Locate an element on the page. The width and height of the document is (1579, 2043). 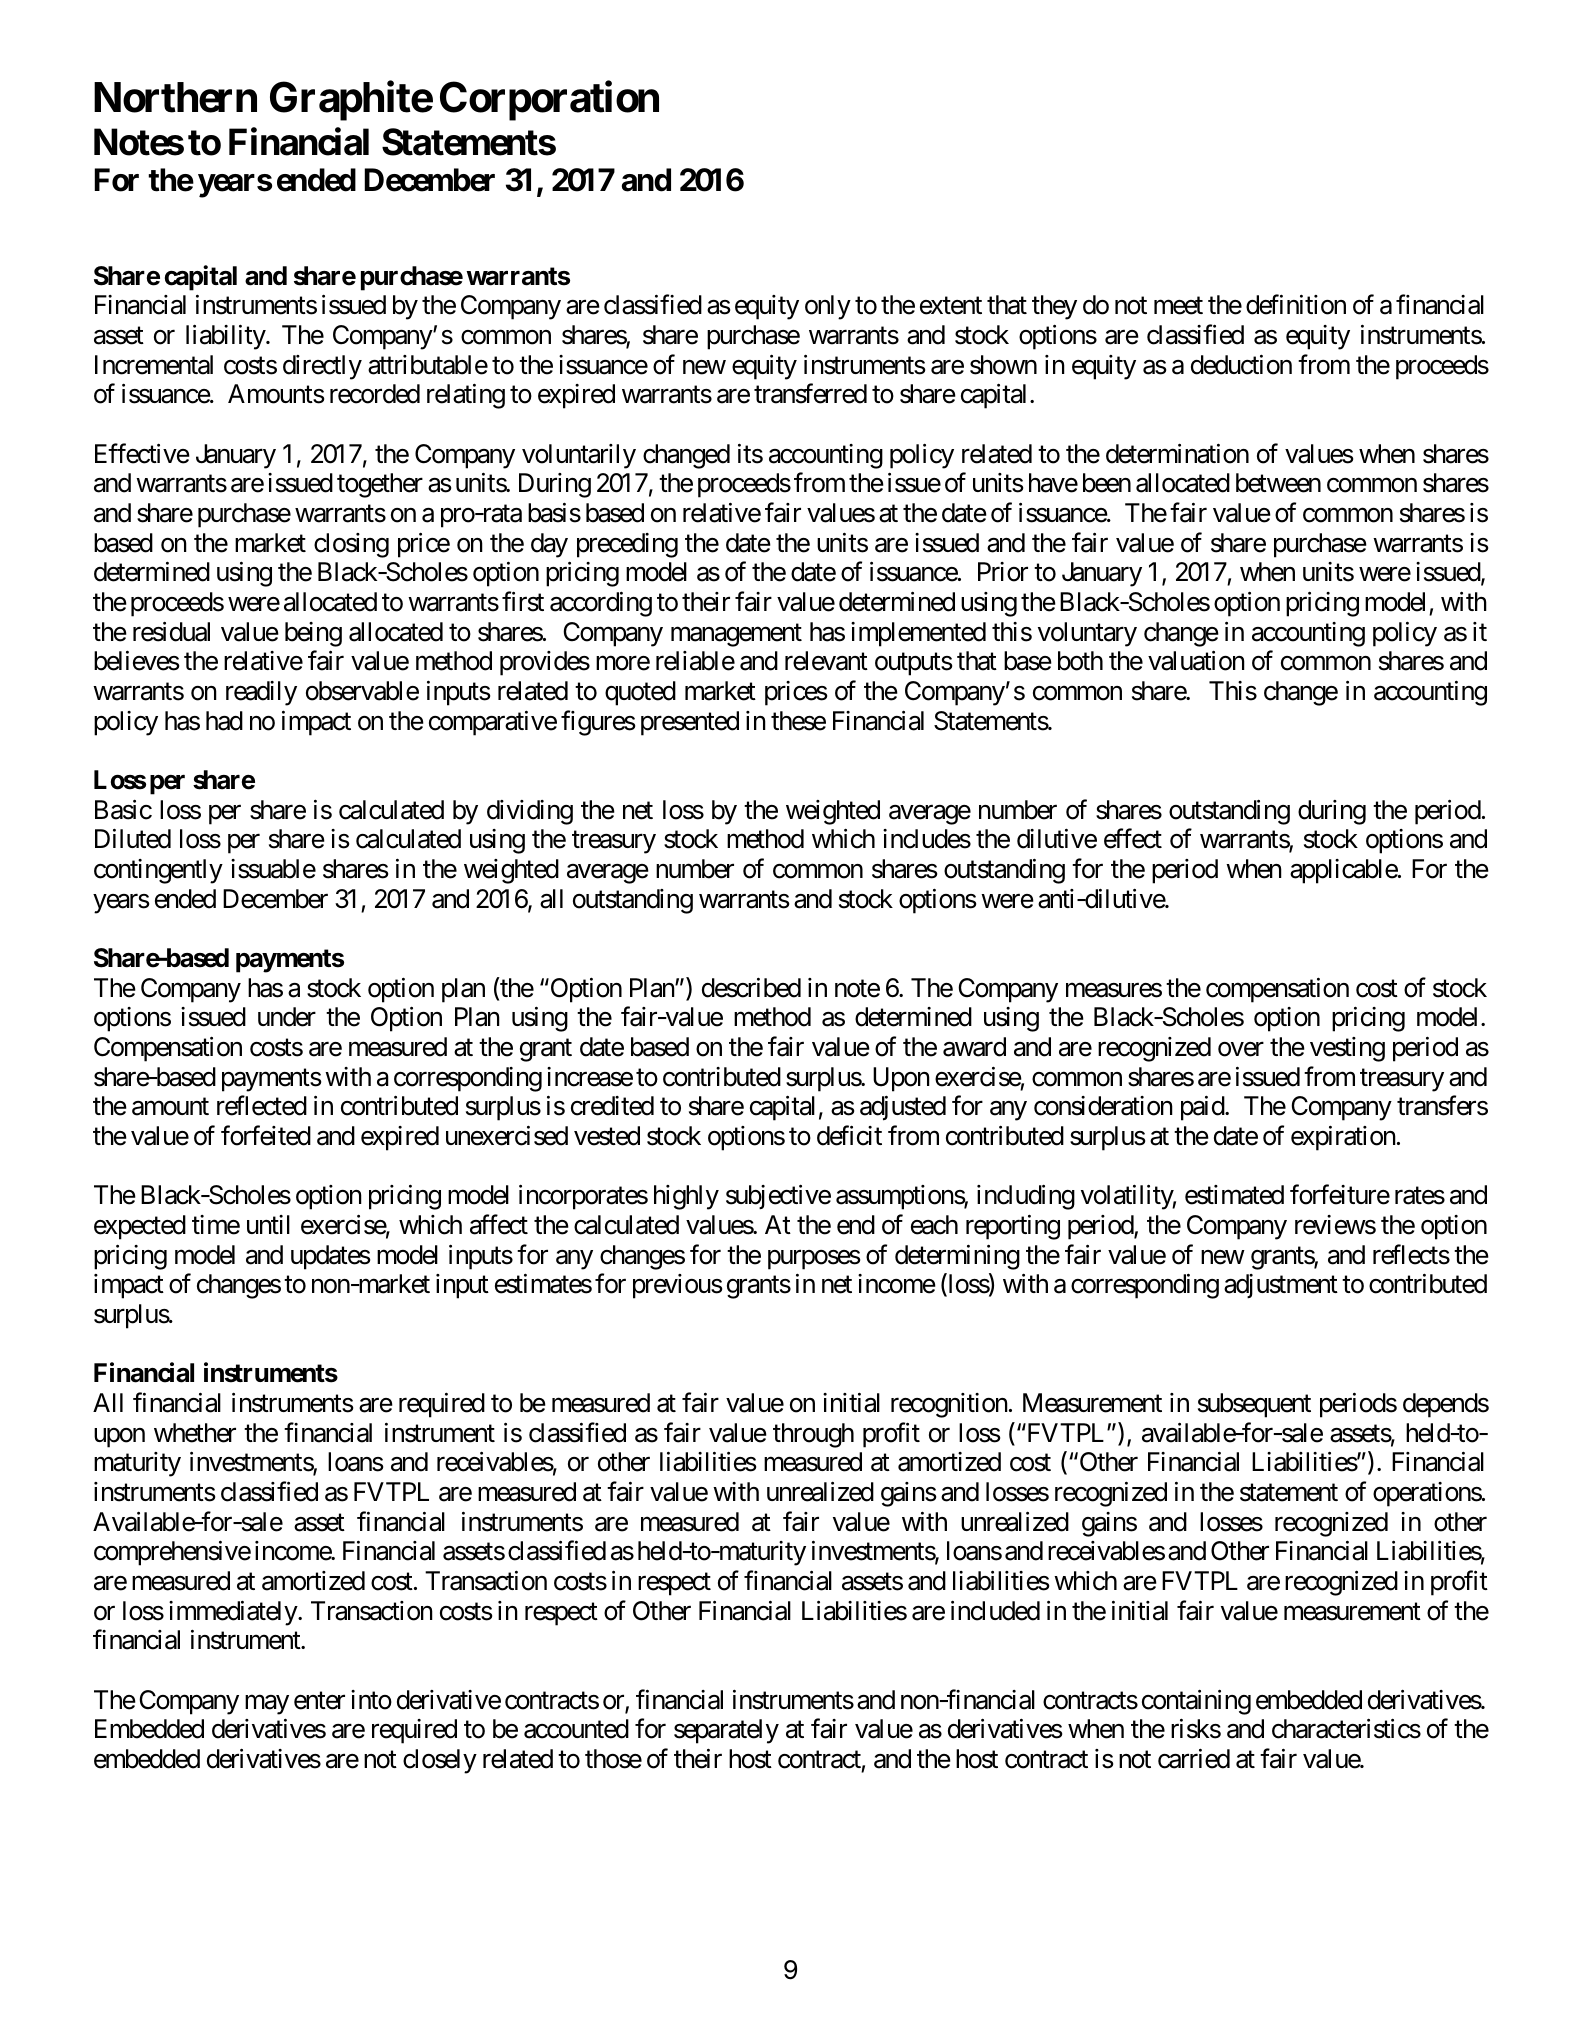
under is located at coordinates (287, 1017).
